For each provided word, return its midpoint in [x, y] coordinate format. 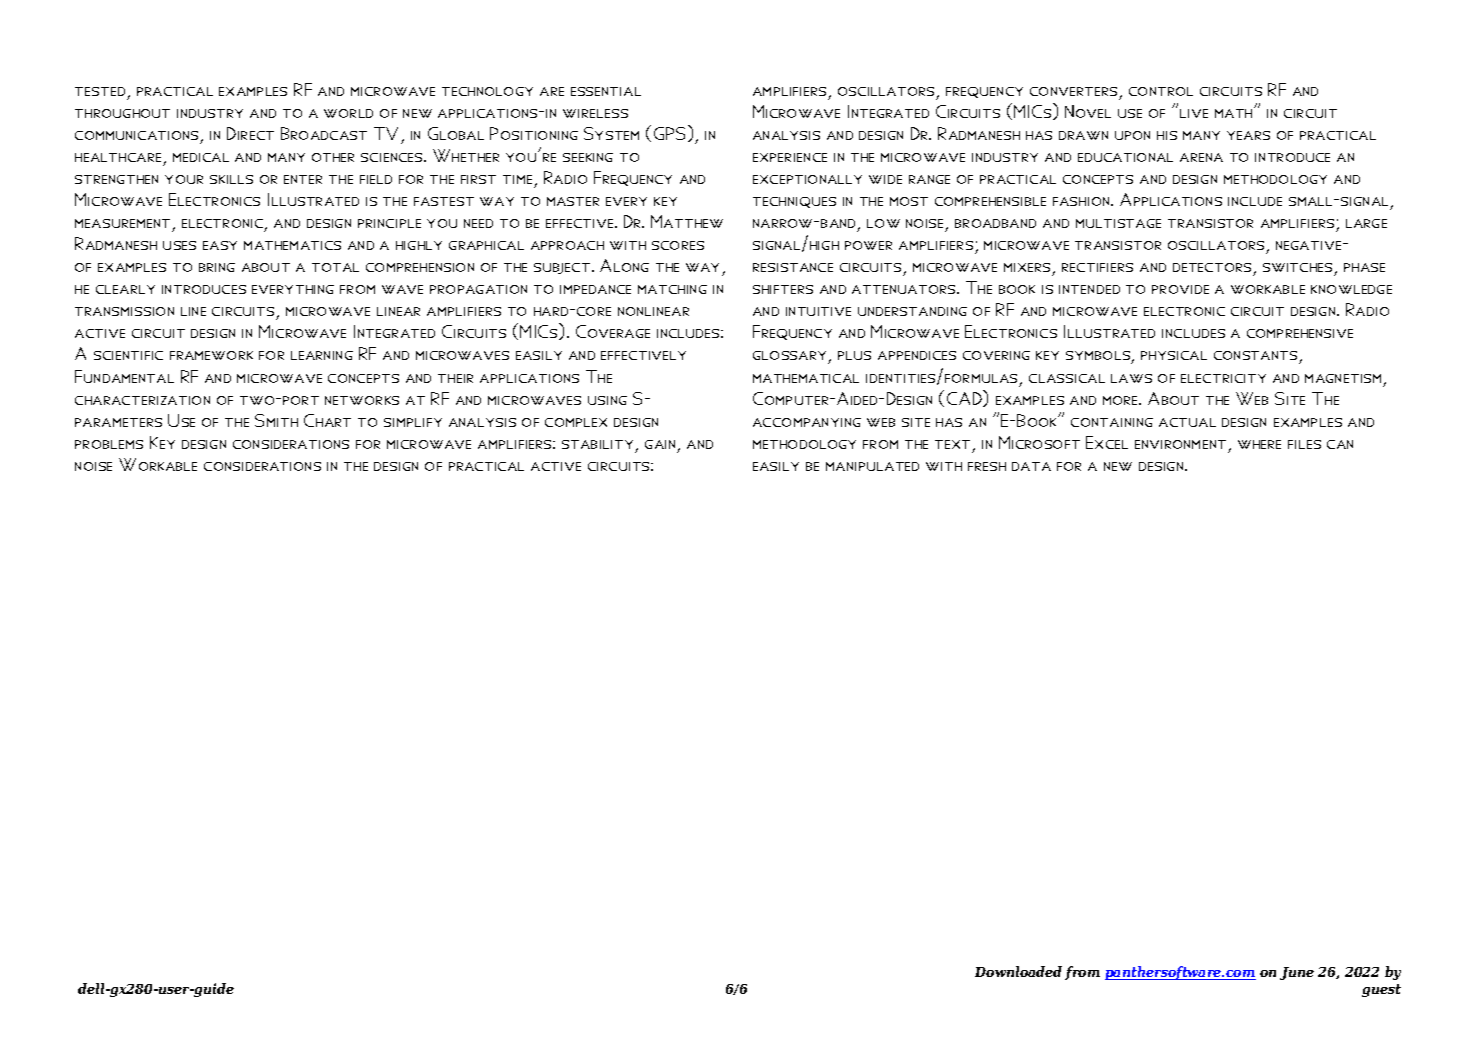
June [1297, 973]
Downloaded [1018, 971]
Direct [250, 133]
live [1194, 113]
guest [1381, 990]
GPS [671, 133]
